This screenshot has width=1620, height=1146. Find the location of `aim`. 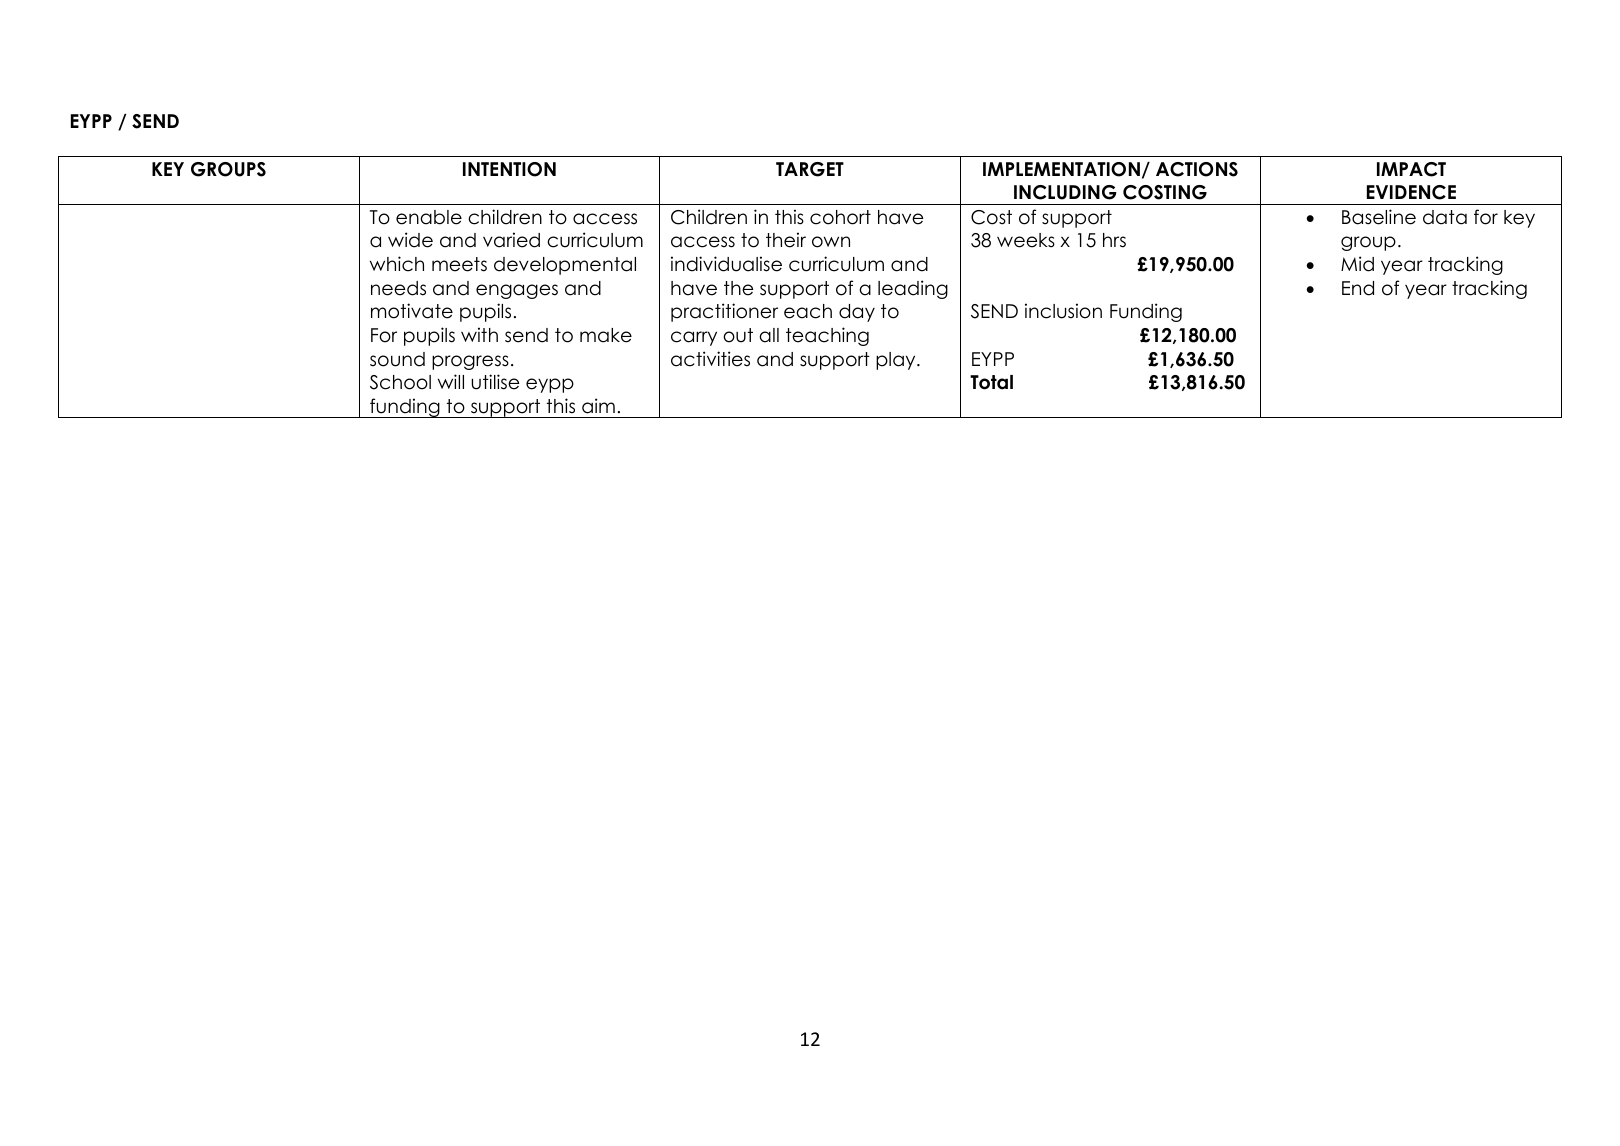

aim is located at coordinates (598, 406).
